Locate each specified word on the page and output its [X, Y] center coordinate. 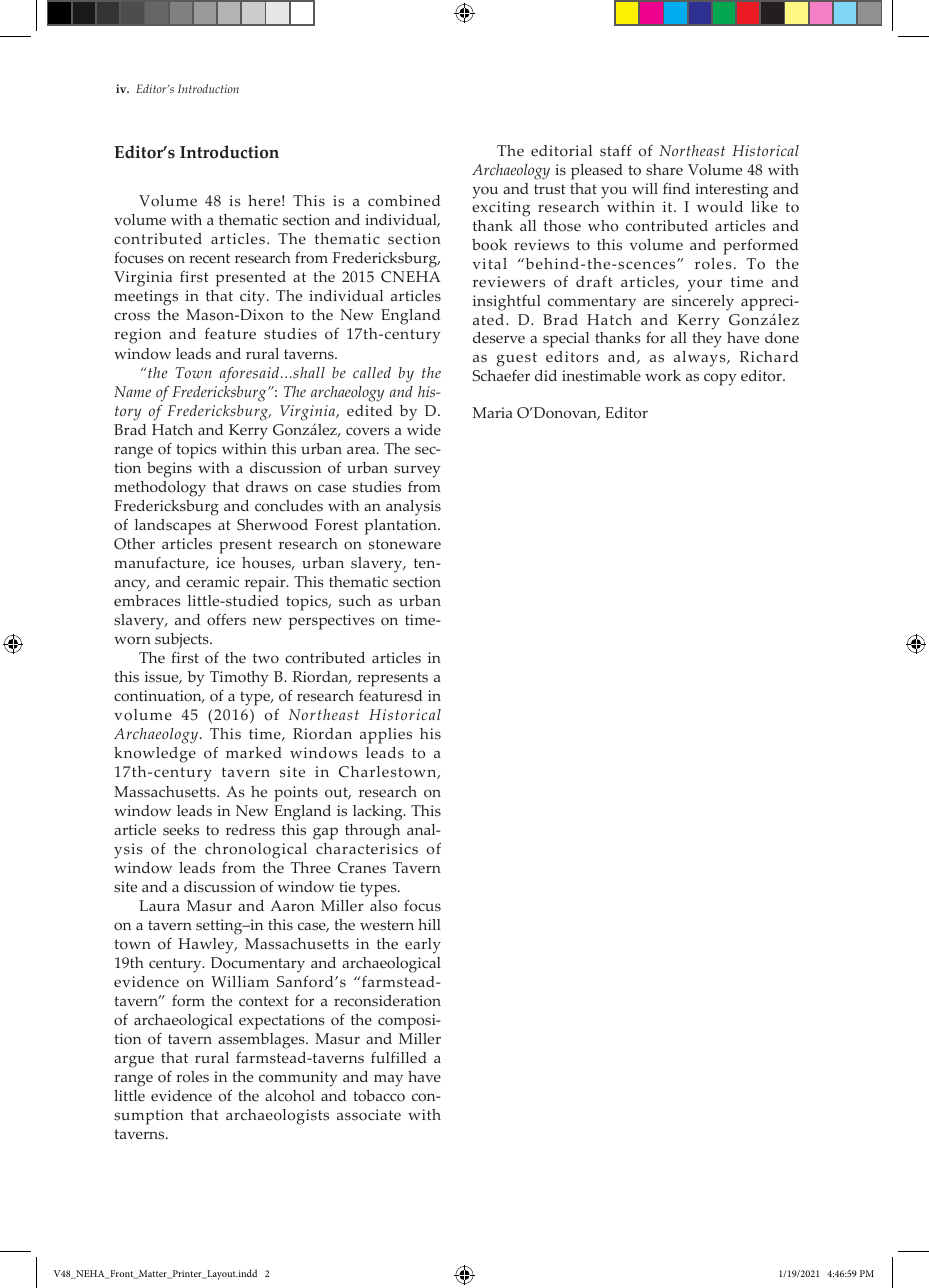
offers [226, 619]
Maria [492, 412]
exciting [501, 209]
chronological [256, 851]
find [676, 188]
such [355, 601]
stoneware [405, 544]
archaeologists [277, 1117]
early [423, 946]
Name [132, 391]
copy [720, 379]
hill [429, 924]
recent [209, 258]
